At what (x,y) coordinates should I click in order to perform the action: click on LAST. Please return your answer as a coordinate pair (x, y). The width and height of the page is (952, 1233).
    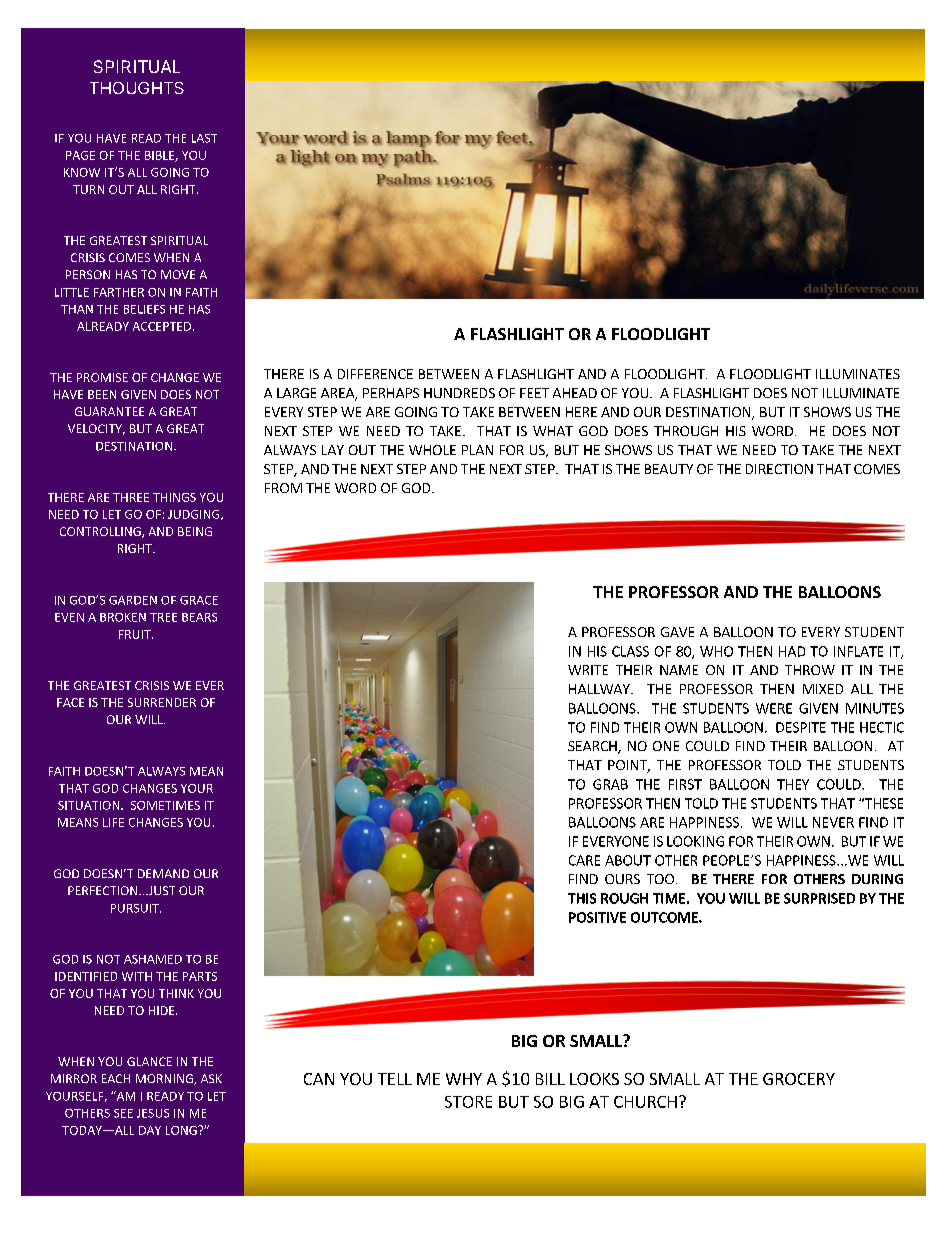
    Looking at the image, I should click on (204, 138).
